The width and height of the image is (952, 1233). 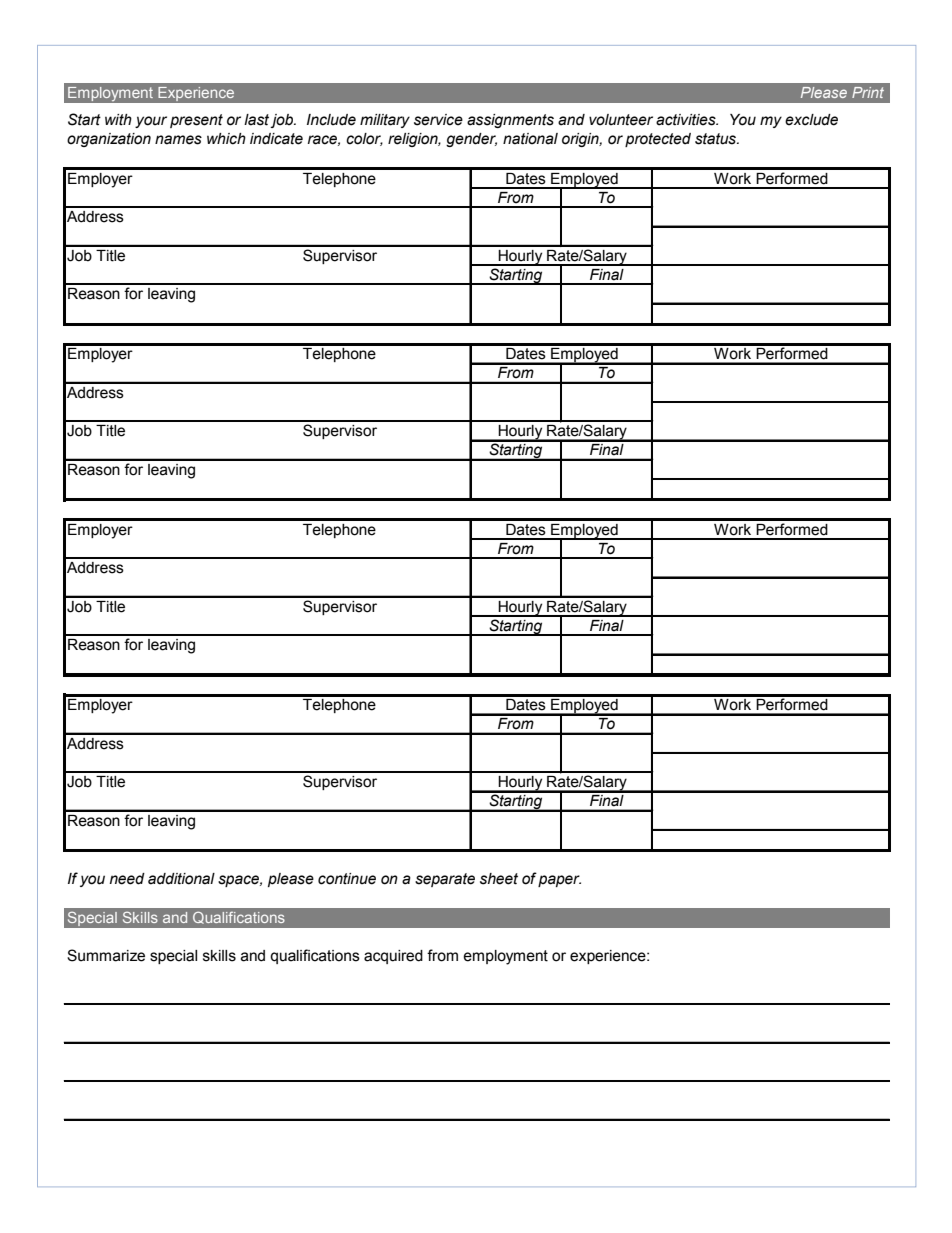 What do you see at coordinates (559, 881) in the image?
I see `paper` at bounding box center [559, 881].
